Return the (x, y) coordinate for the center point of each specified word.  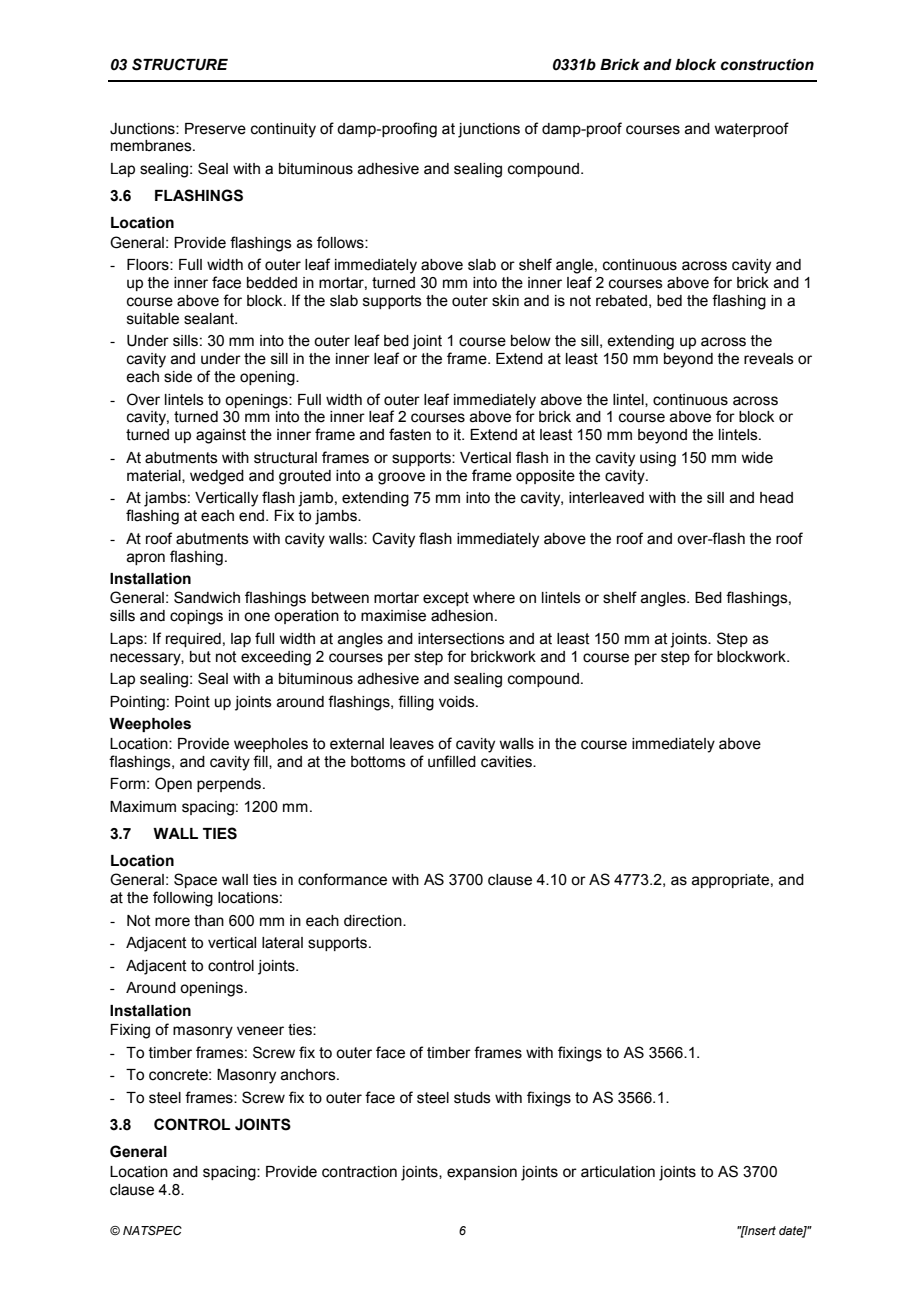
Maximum (143, 807)
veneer (260, 1031)
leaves (412, 744)
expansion (482, 1173)
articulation (618, 1172)
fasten (410, 434)
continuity (283, 130)
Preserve (215, 129)
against (221, 436)
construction (767, 65)
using (658, 459)
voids (458, 702)
